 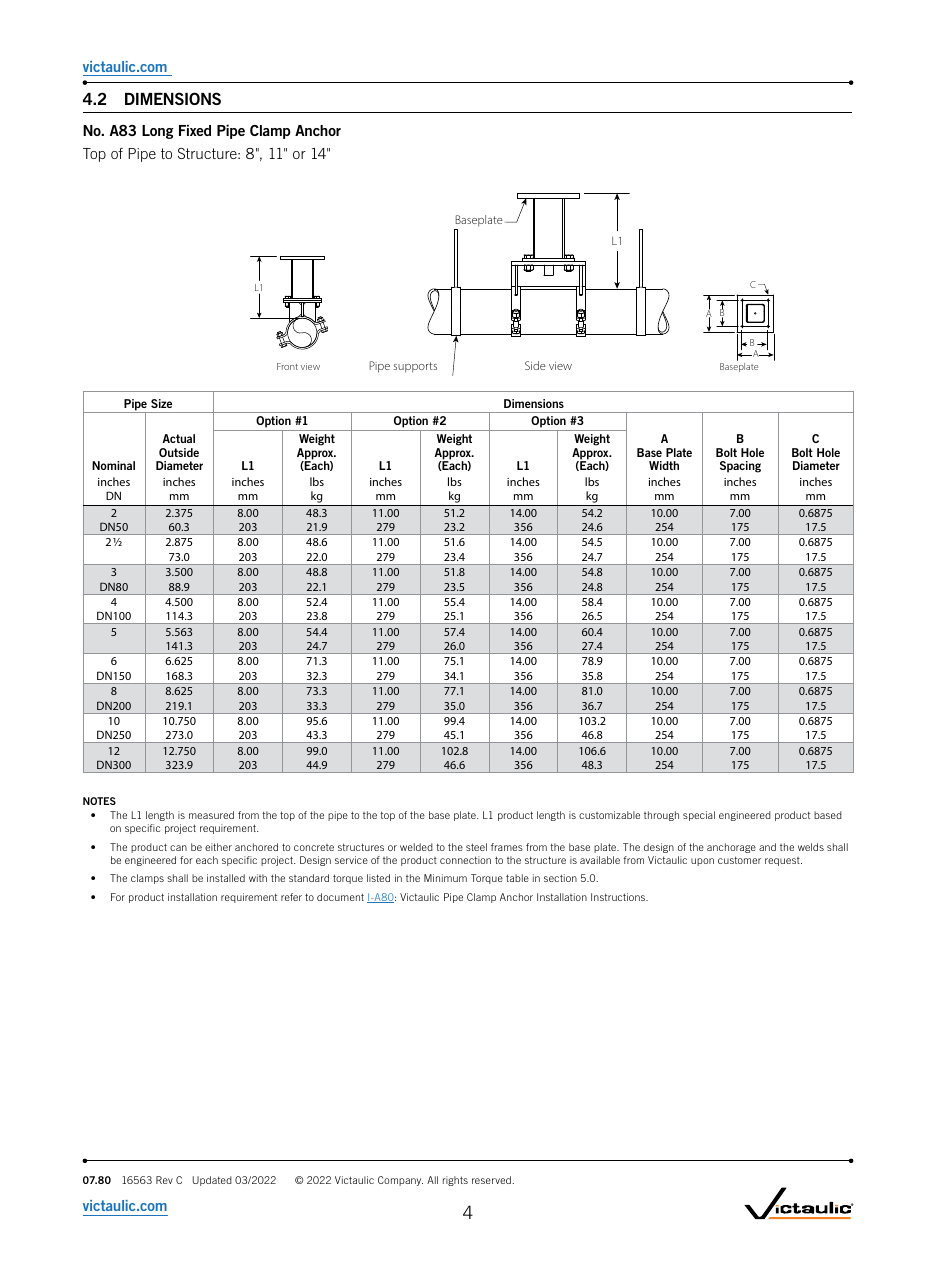 I want to click on rights, so click(x=455, y=1181).
